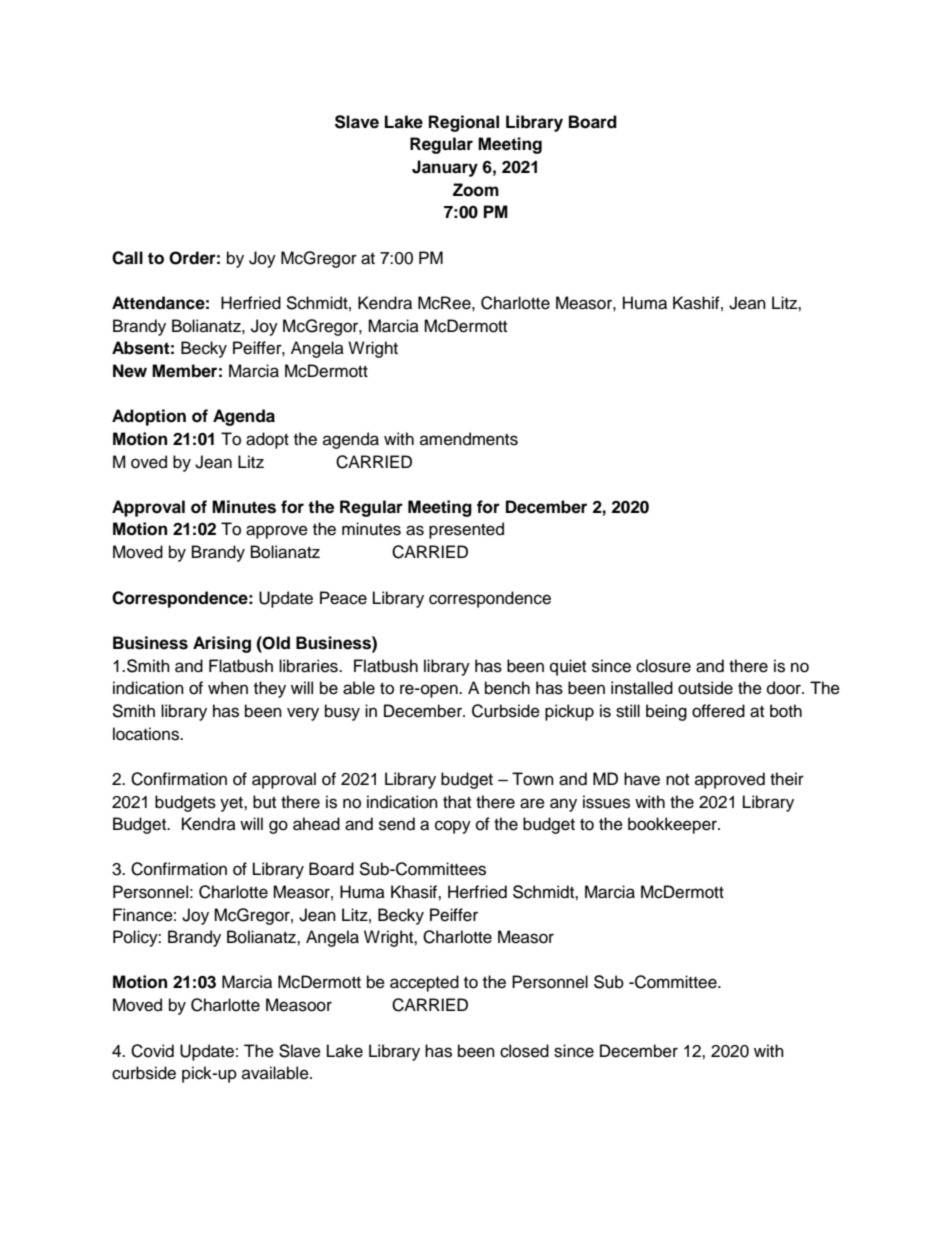  I want to click on presented, so click(466, 530).
